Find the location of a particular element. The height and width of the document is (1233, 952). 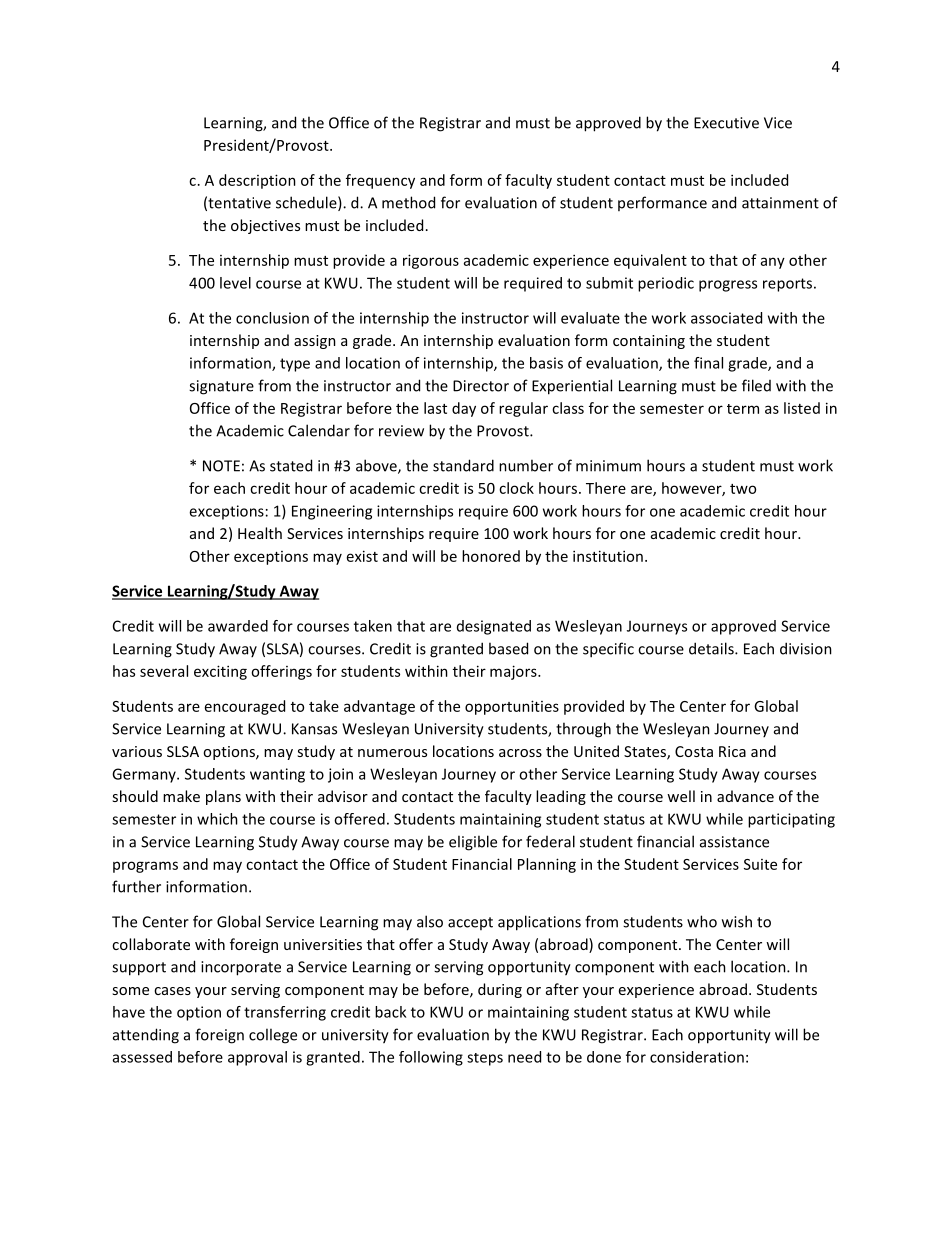

steps is located at coordinates (485, 1059).
